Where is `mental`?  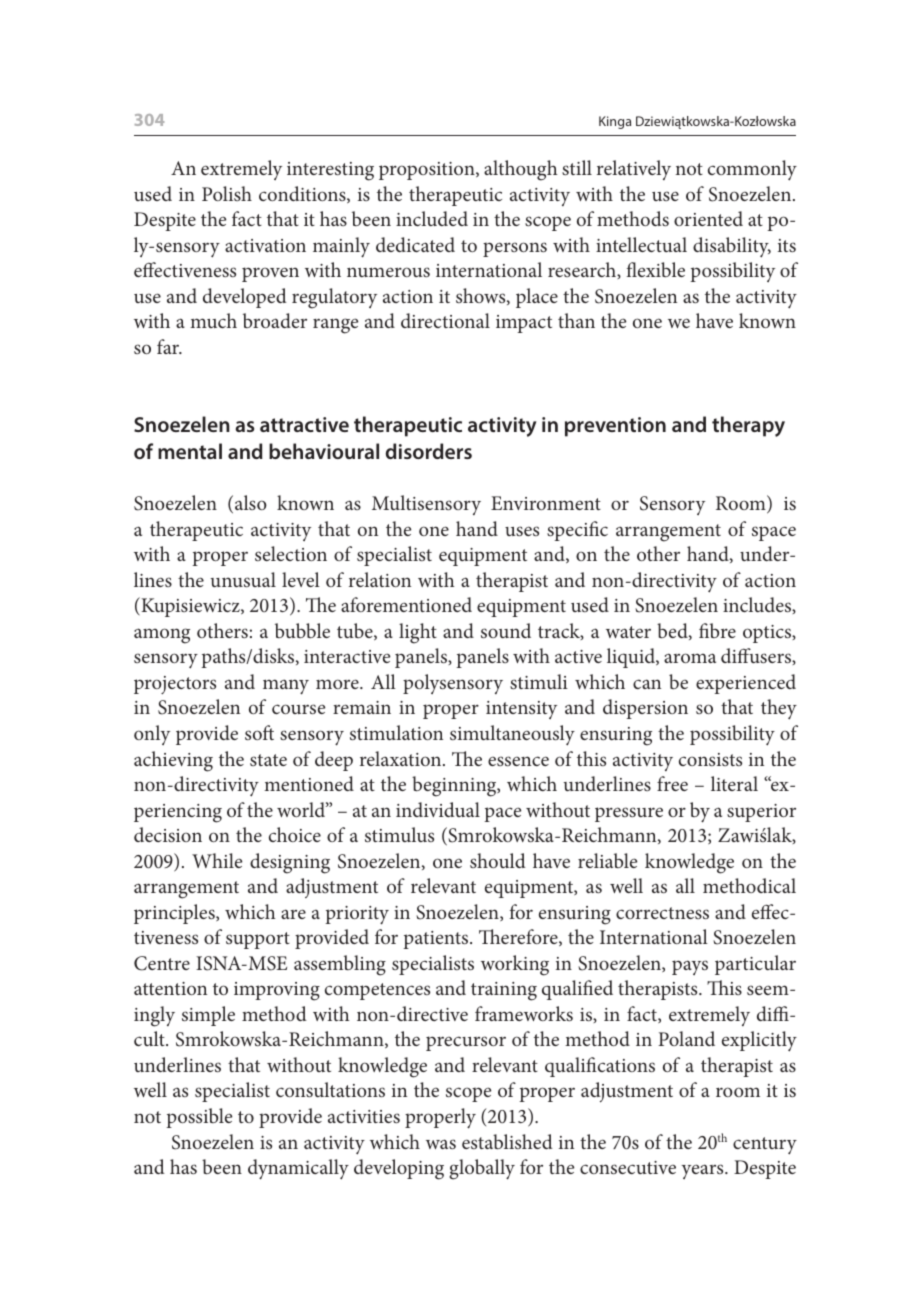 mental is located at coordinates (190, 451).
